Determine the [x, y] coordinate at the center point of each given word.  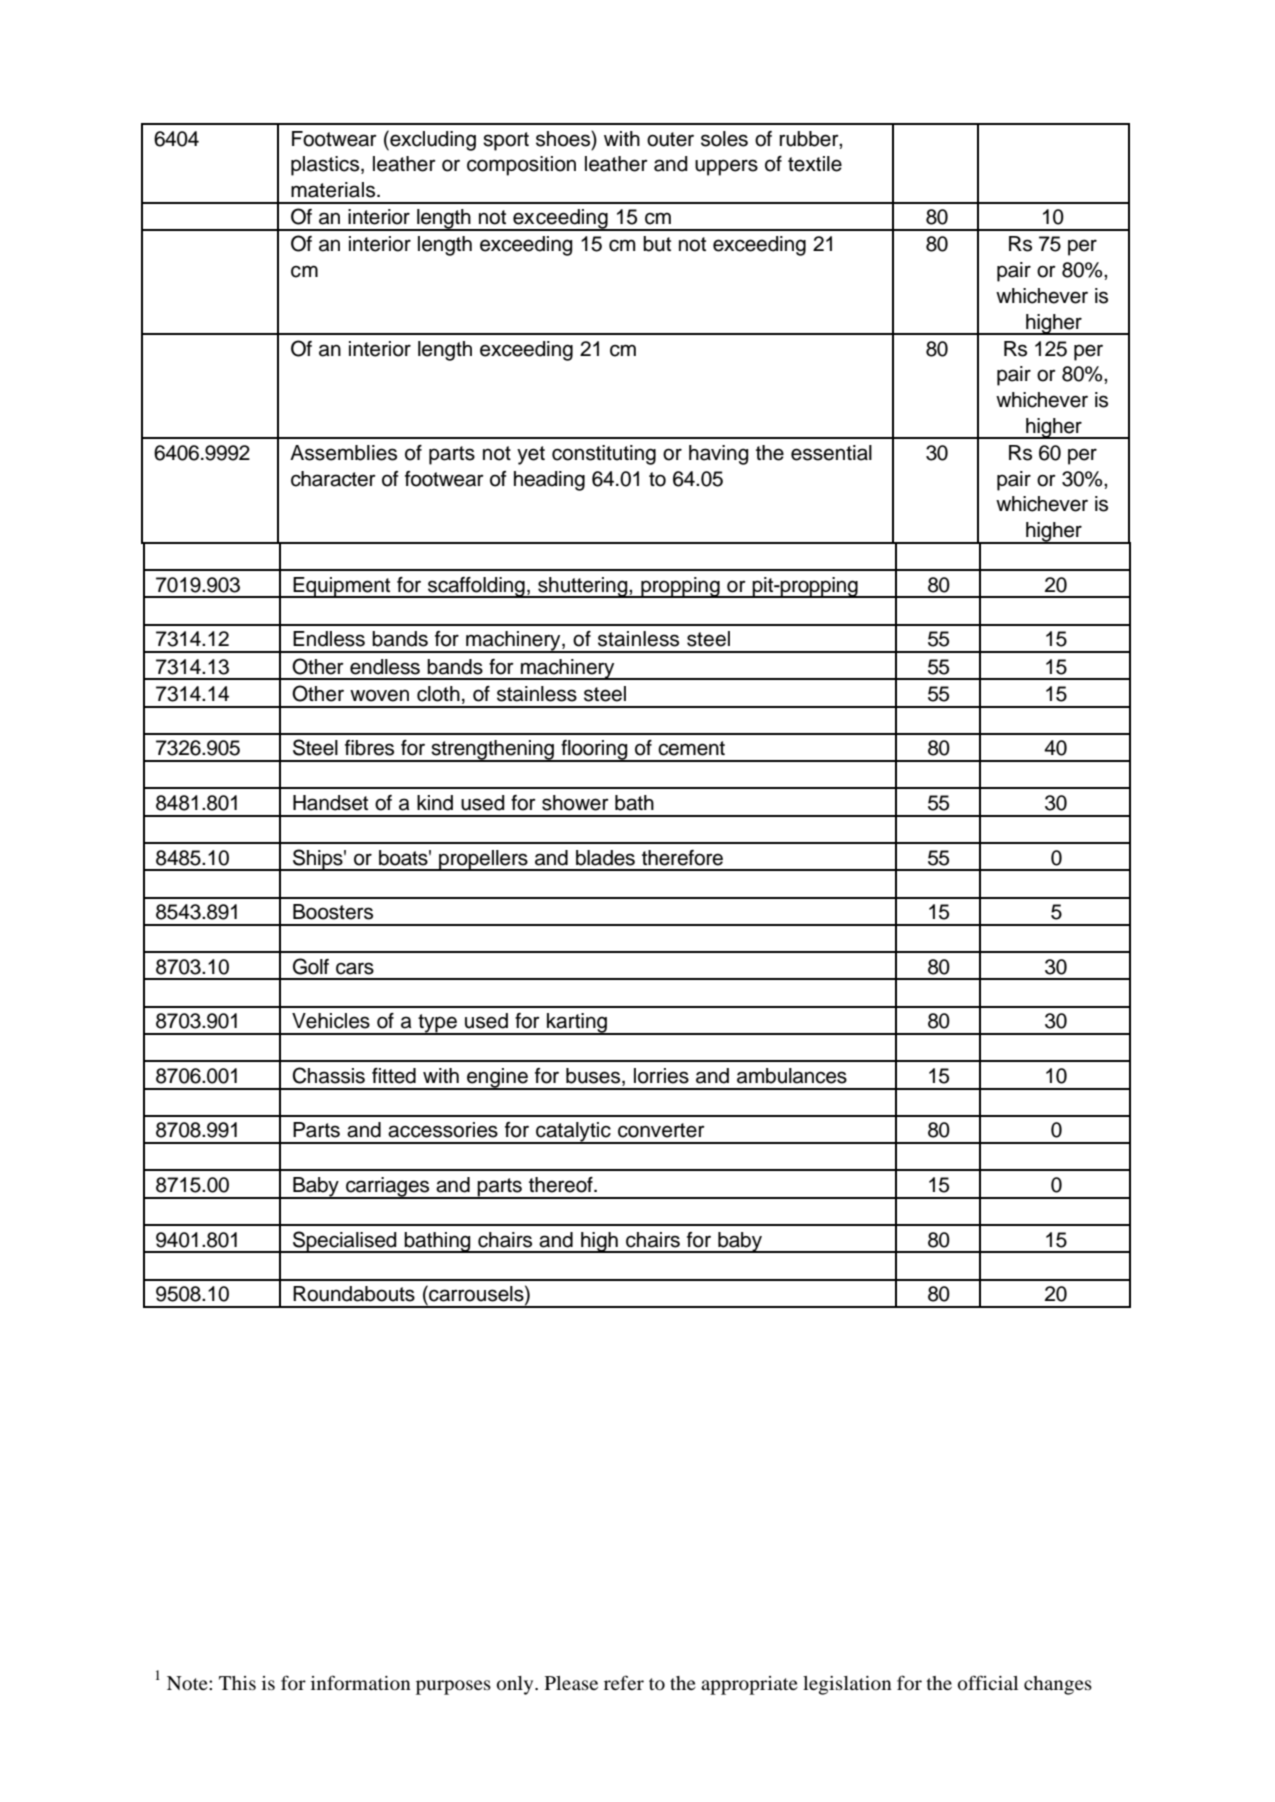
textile [815, 164]
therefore [682, 858]
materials [334, 190]
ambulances [792, 1076]
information [361, 1682]
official [988, 1682]
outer [670, 139]
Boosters [333, 912]
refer [624, 1682]
